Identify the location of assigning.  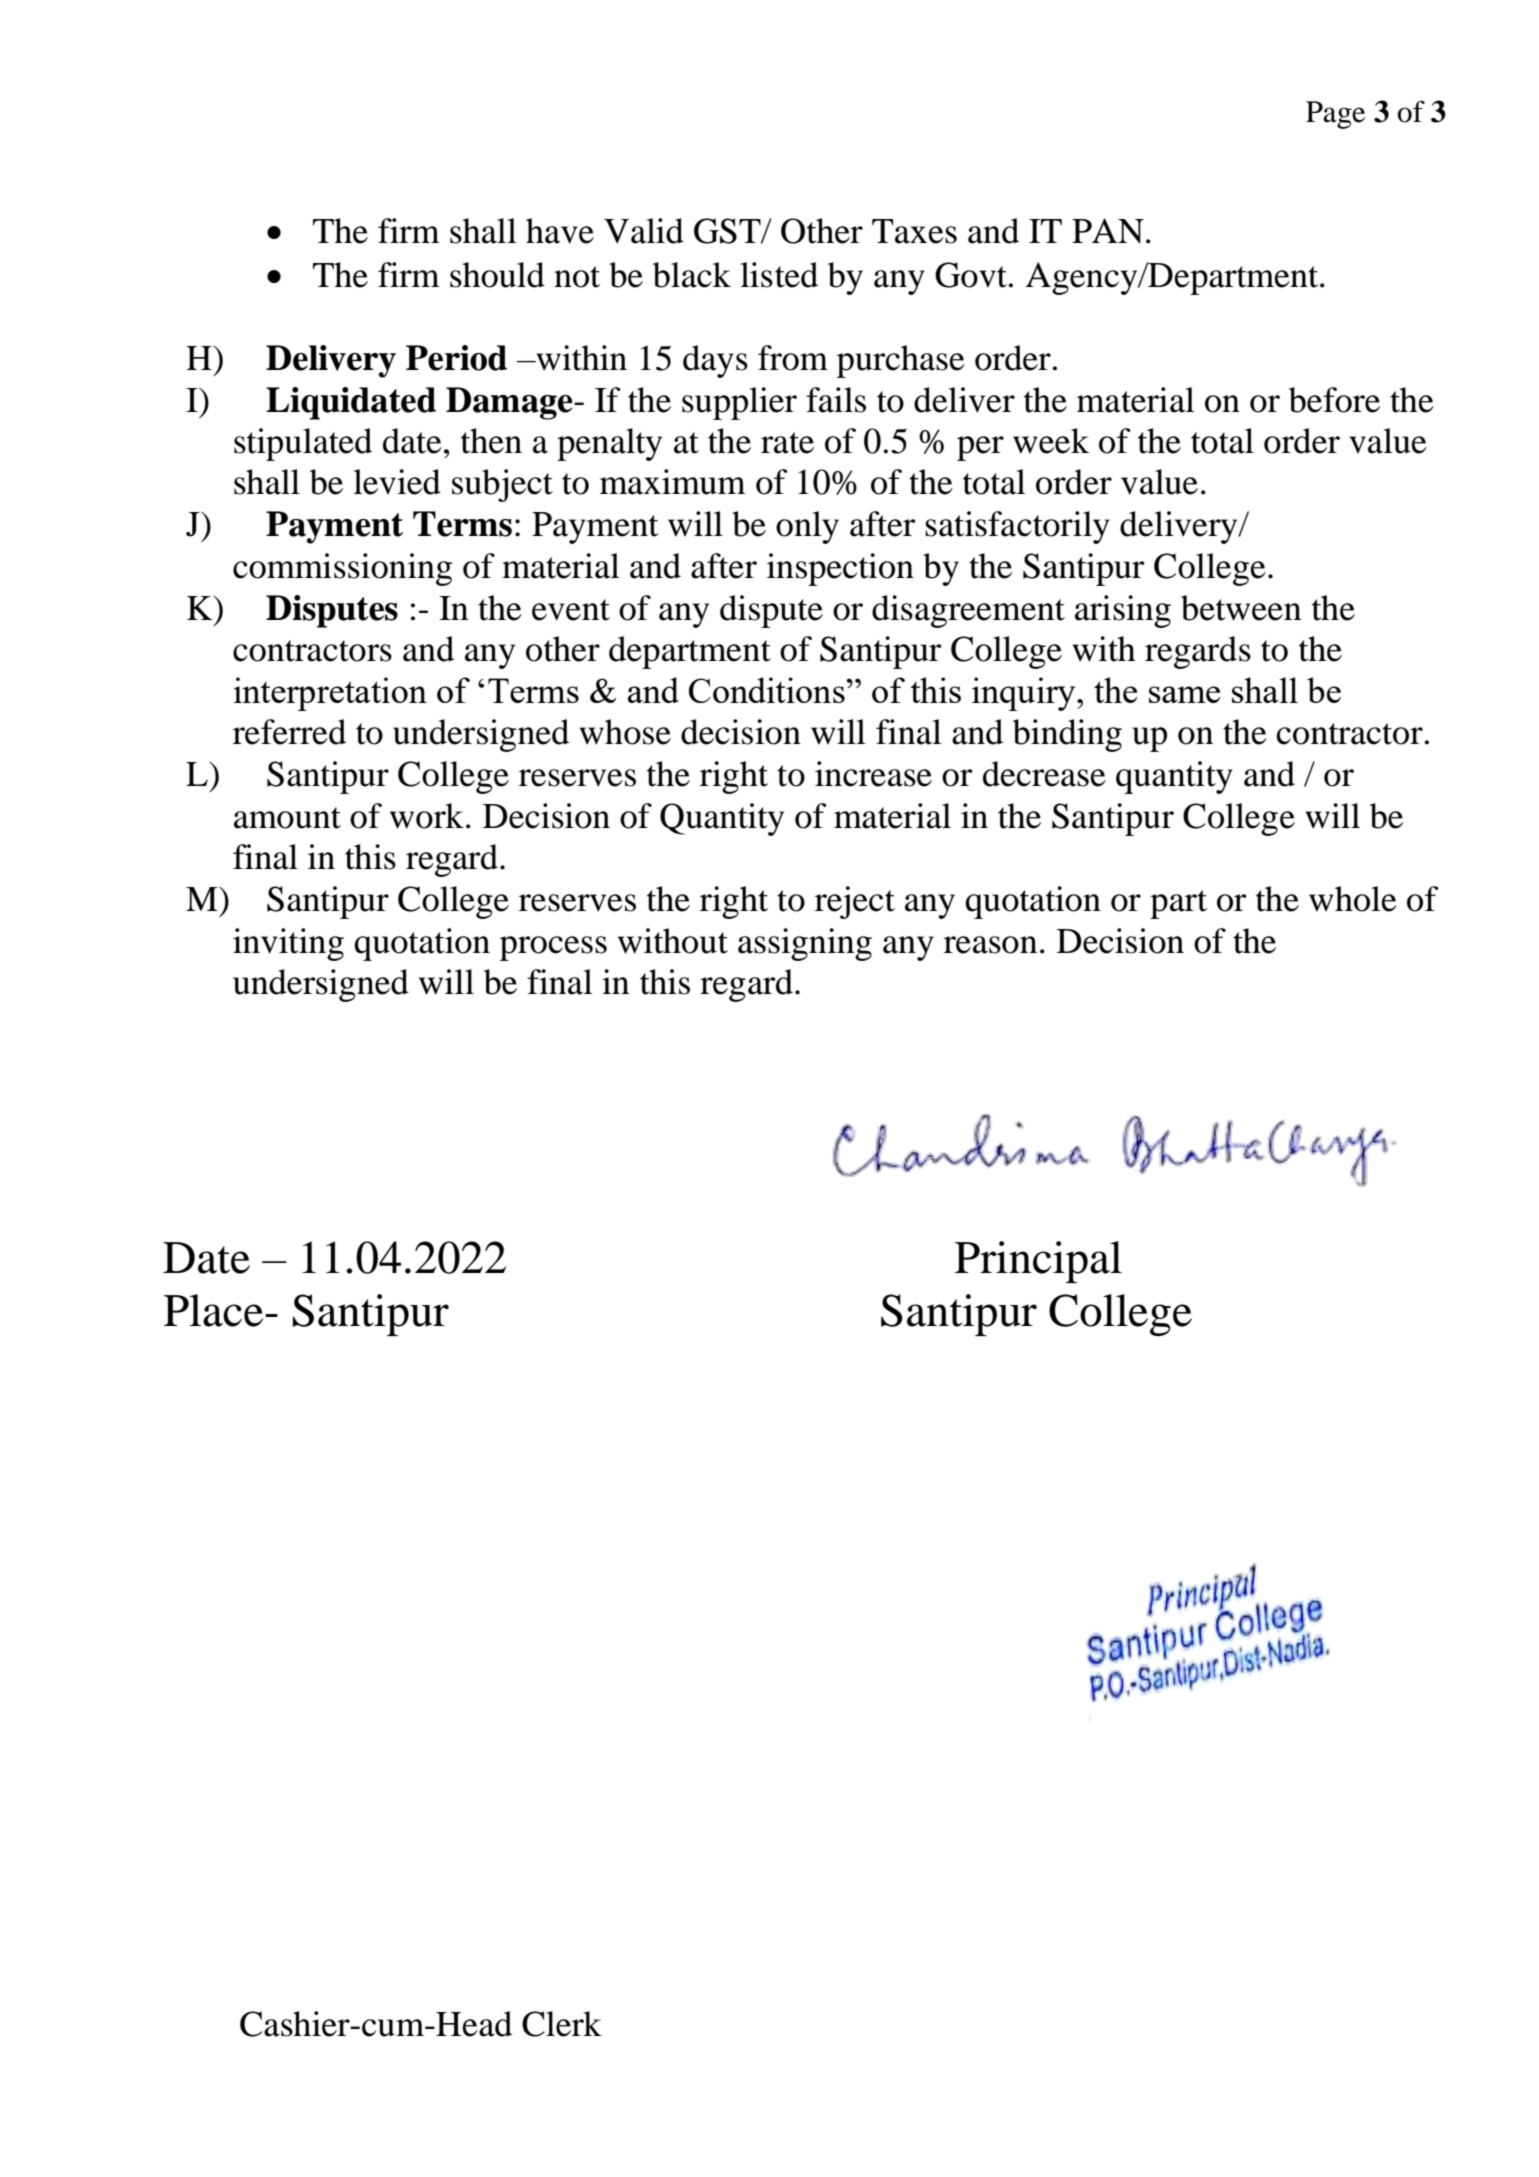
(805, 944).
